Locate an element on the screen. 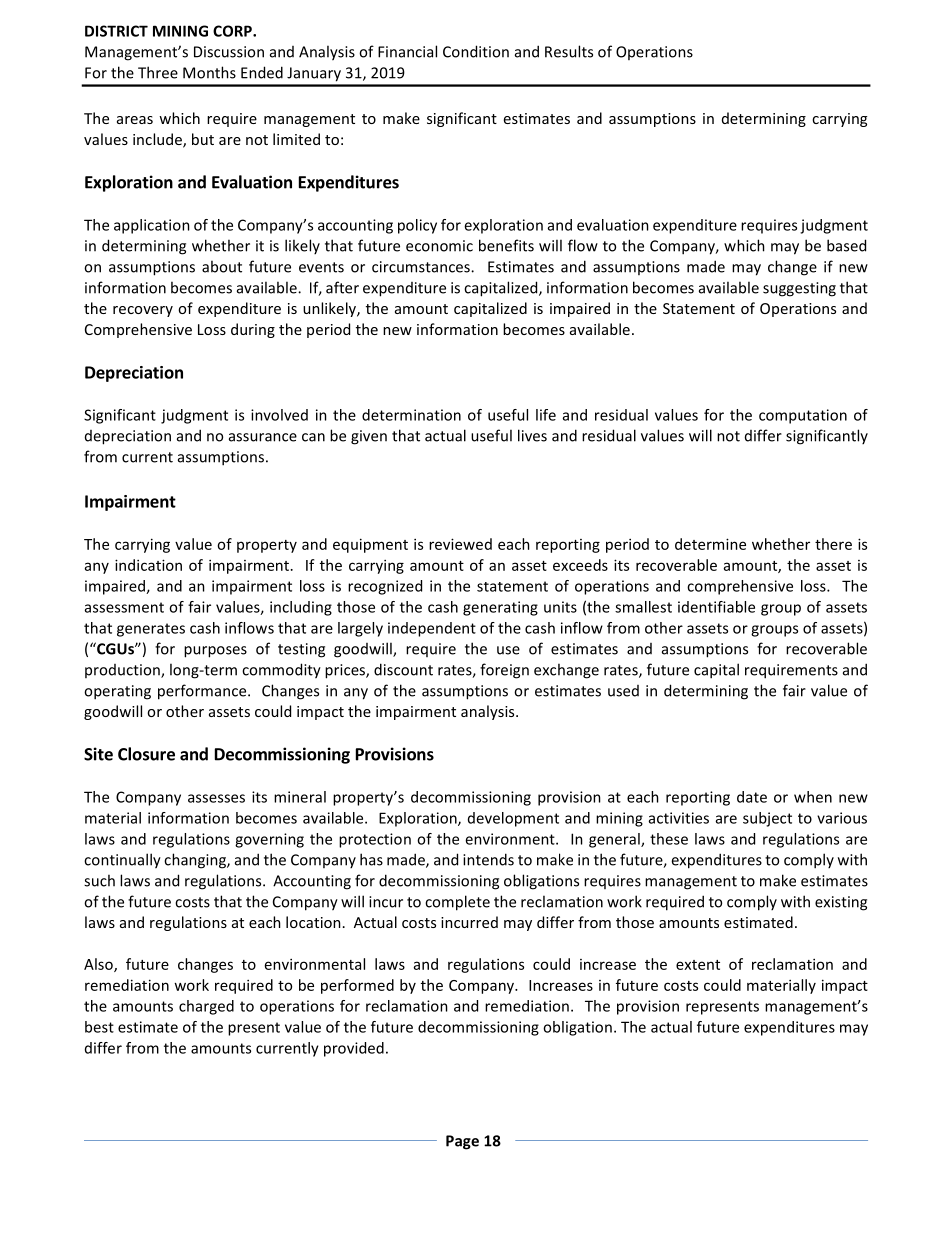 The image size is (952, 1233). intends is located at coordinates (488, 859).
